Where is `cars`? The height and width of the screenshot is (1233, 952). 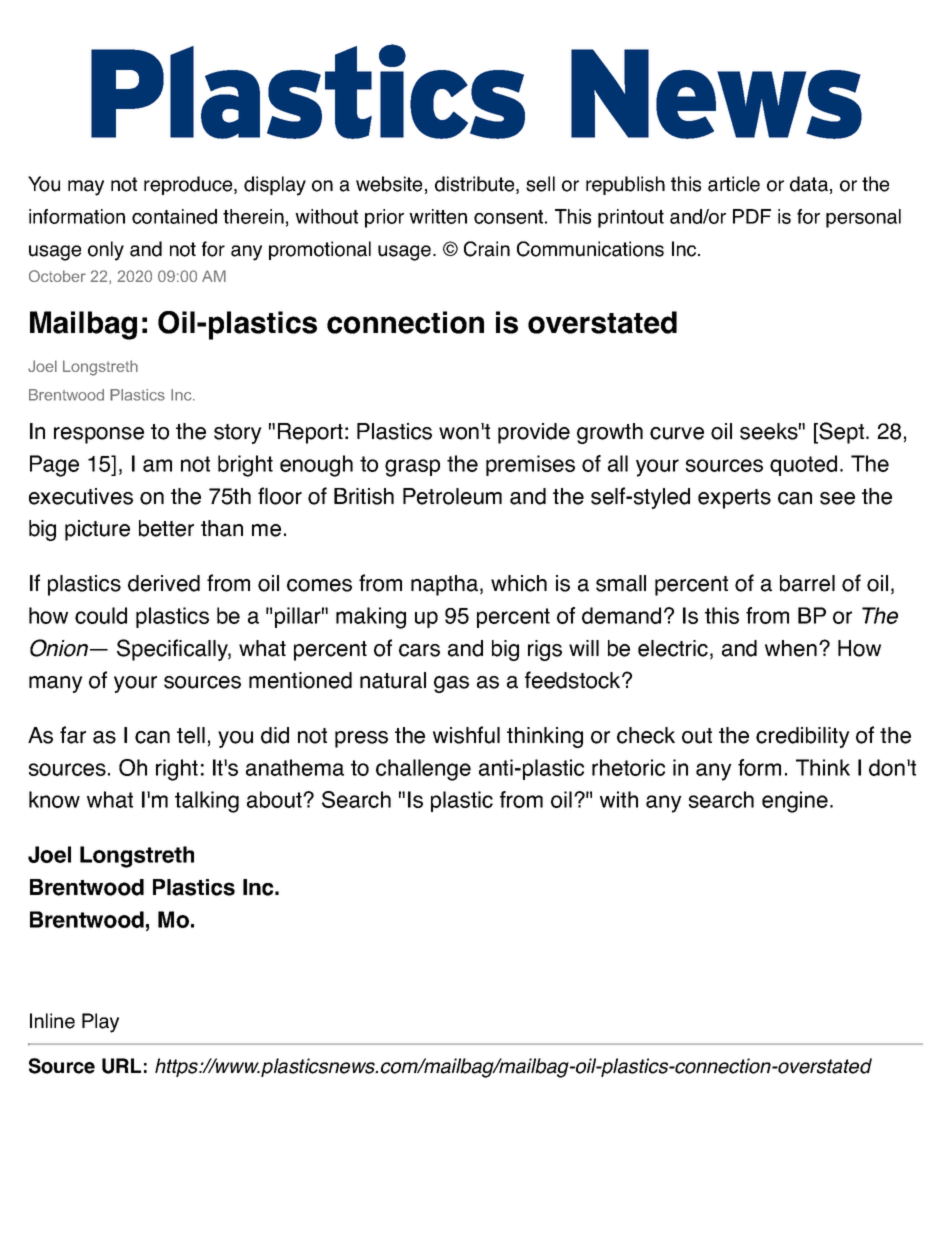 cars is located at coordinates (419, 650).
